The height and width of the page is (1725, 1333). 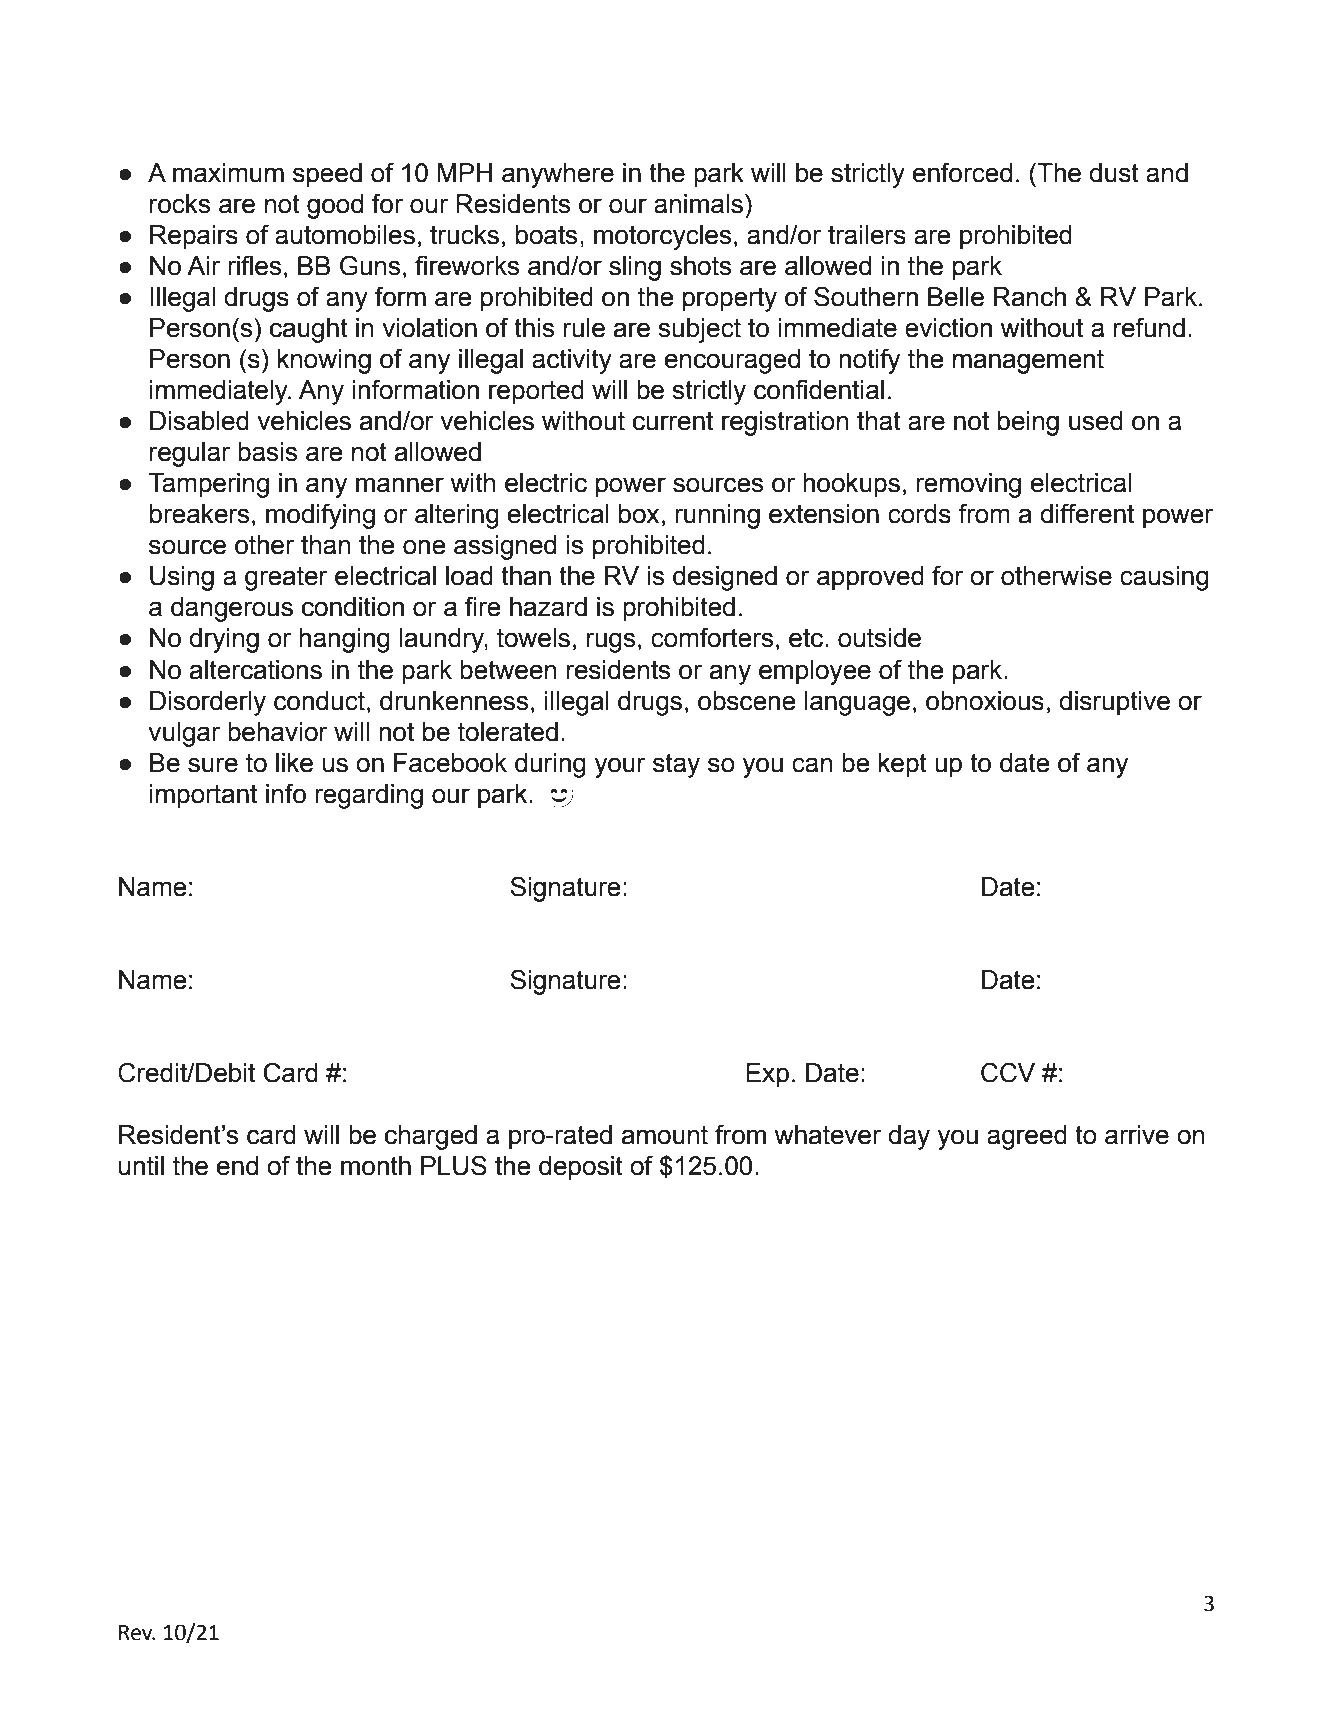 I want to click on agreed, so click(x=1027, y=1137).
